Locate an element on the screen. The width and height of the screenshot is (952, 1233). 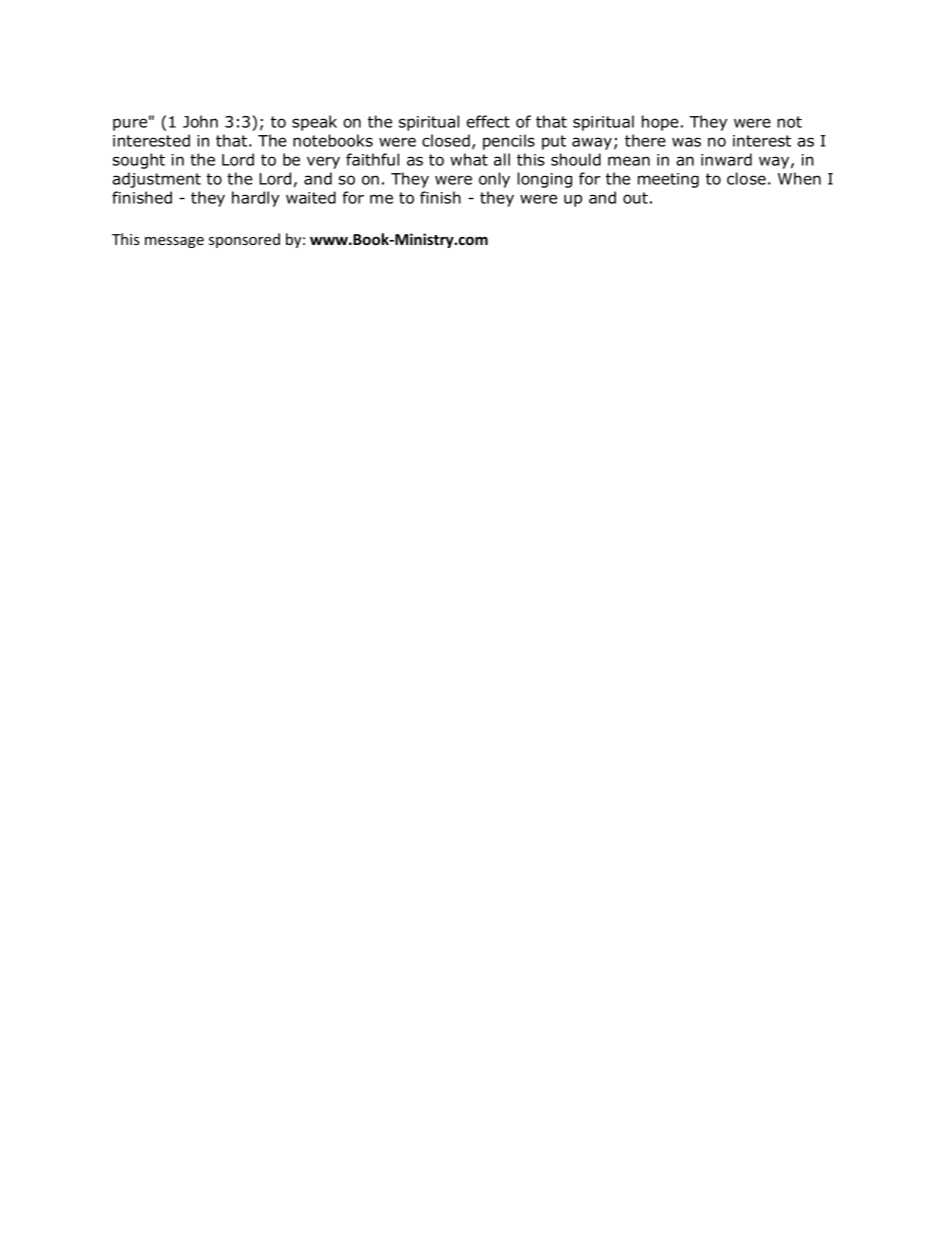
hope is located at coordinates (660, 123).
